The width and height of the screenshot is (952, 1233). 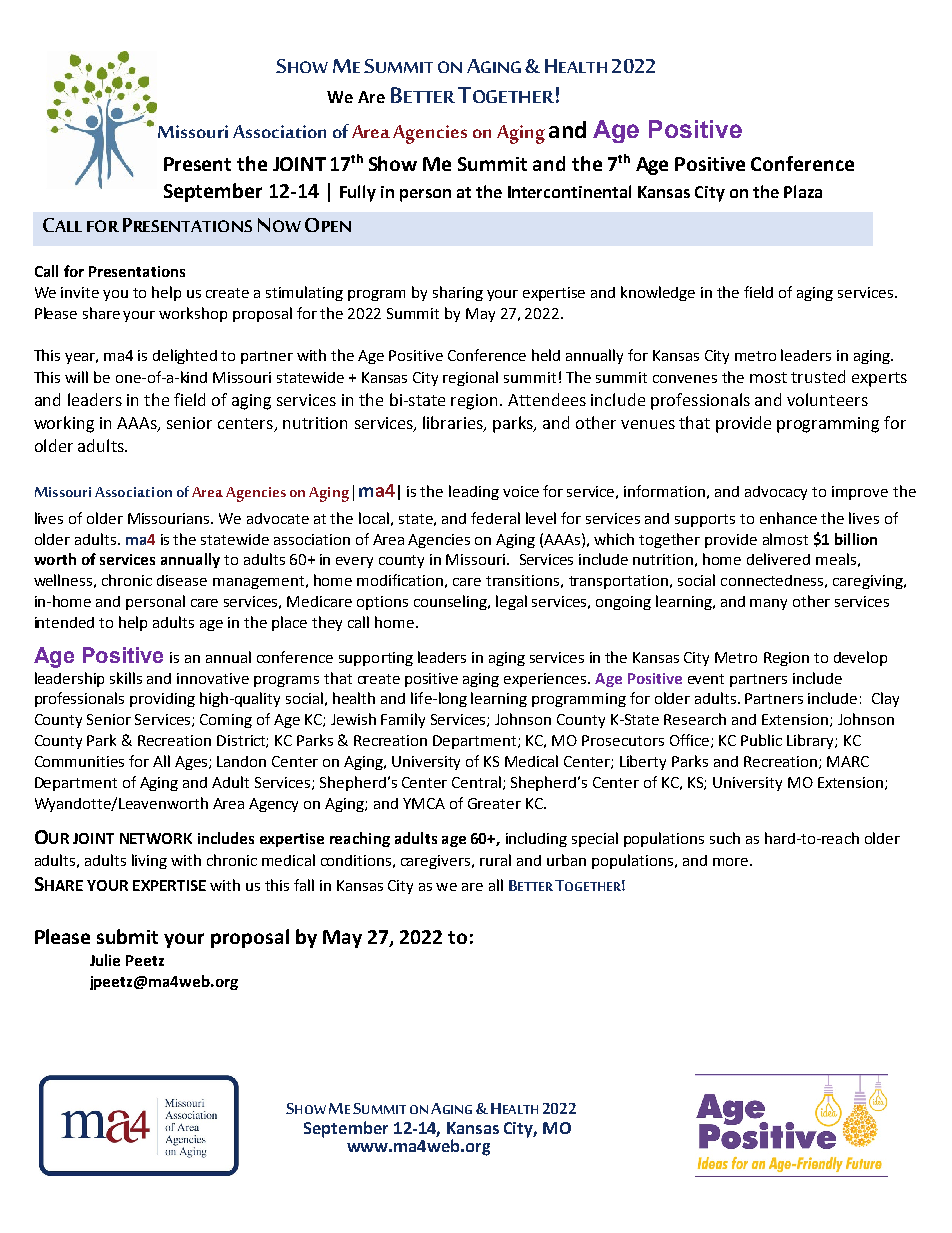 What do you see at coordinates (569, 191) in the screenshot?
I see `Intercontinental` at bounding box center [569, 191].
